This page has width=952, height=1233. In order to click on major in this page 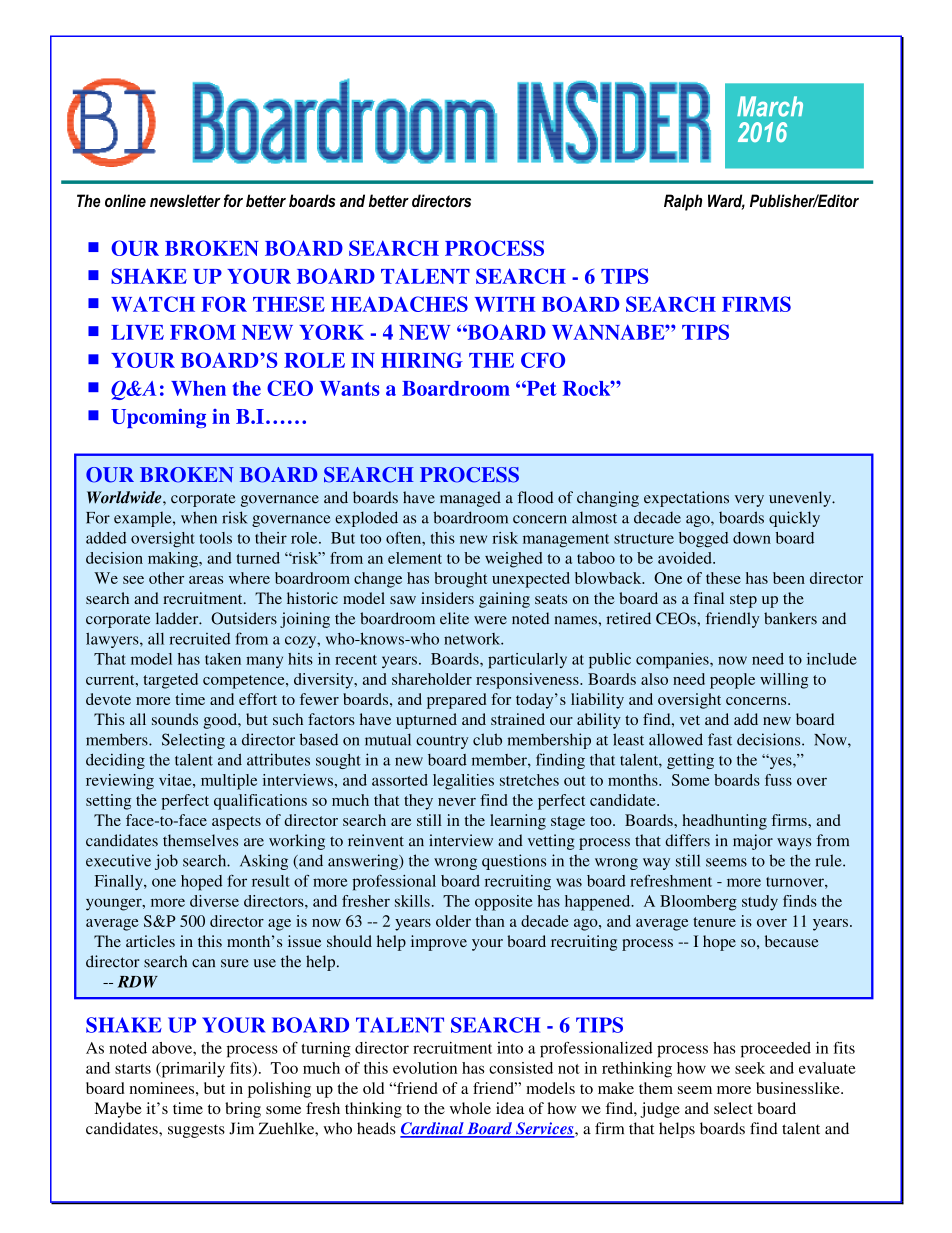, I will do `click(753, 842)`.
